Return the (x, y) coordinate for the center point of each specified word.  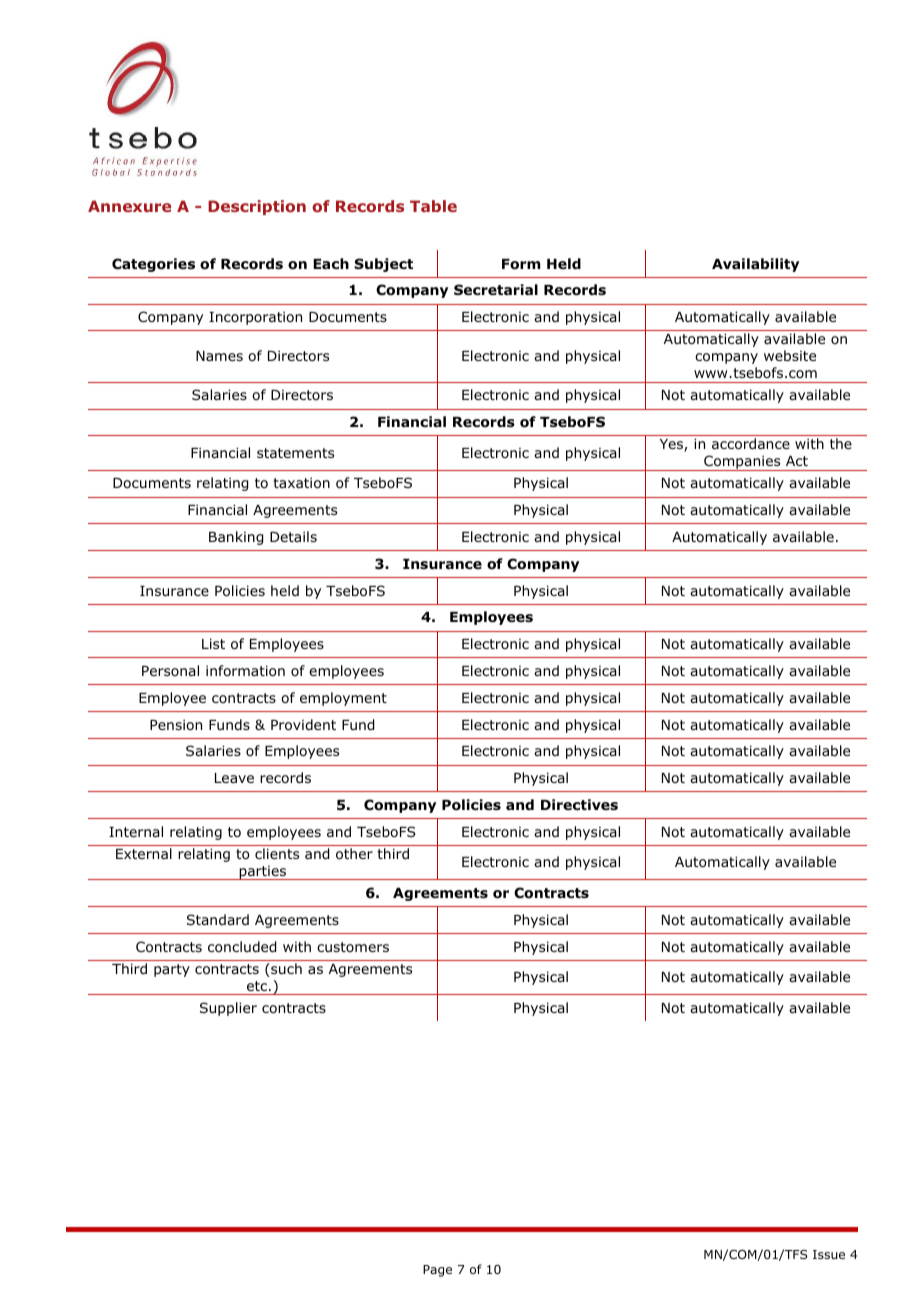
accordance (751, 444)
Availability (755, 265)
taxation (301, 483)
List (213, 643)
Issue (829, 1254)
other (354, 854)
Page (437, 1271)
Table (433, 206)
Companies (742, 463)
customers (353, 947)
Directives (579, 804)
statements (295, 453)
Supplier (228, 1009)
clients (277, 853)
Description (257, 207)
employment (343, 699)
